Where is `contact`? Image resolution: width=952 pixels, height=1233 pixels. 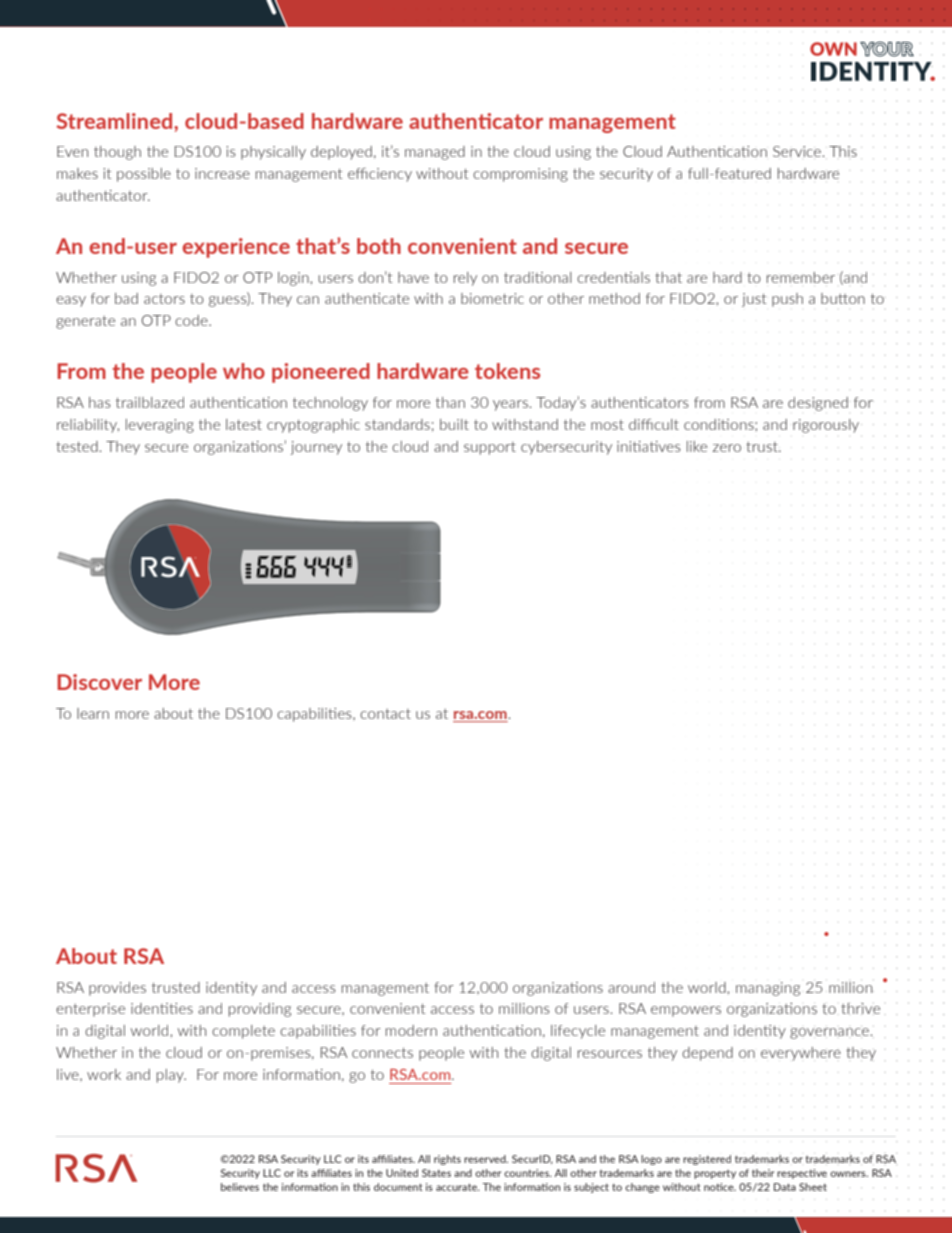
contact is located at coordinates (385, 714).
